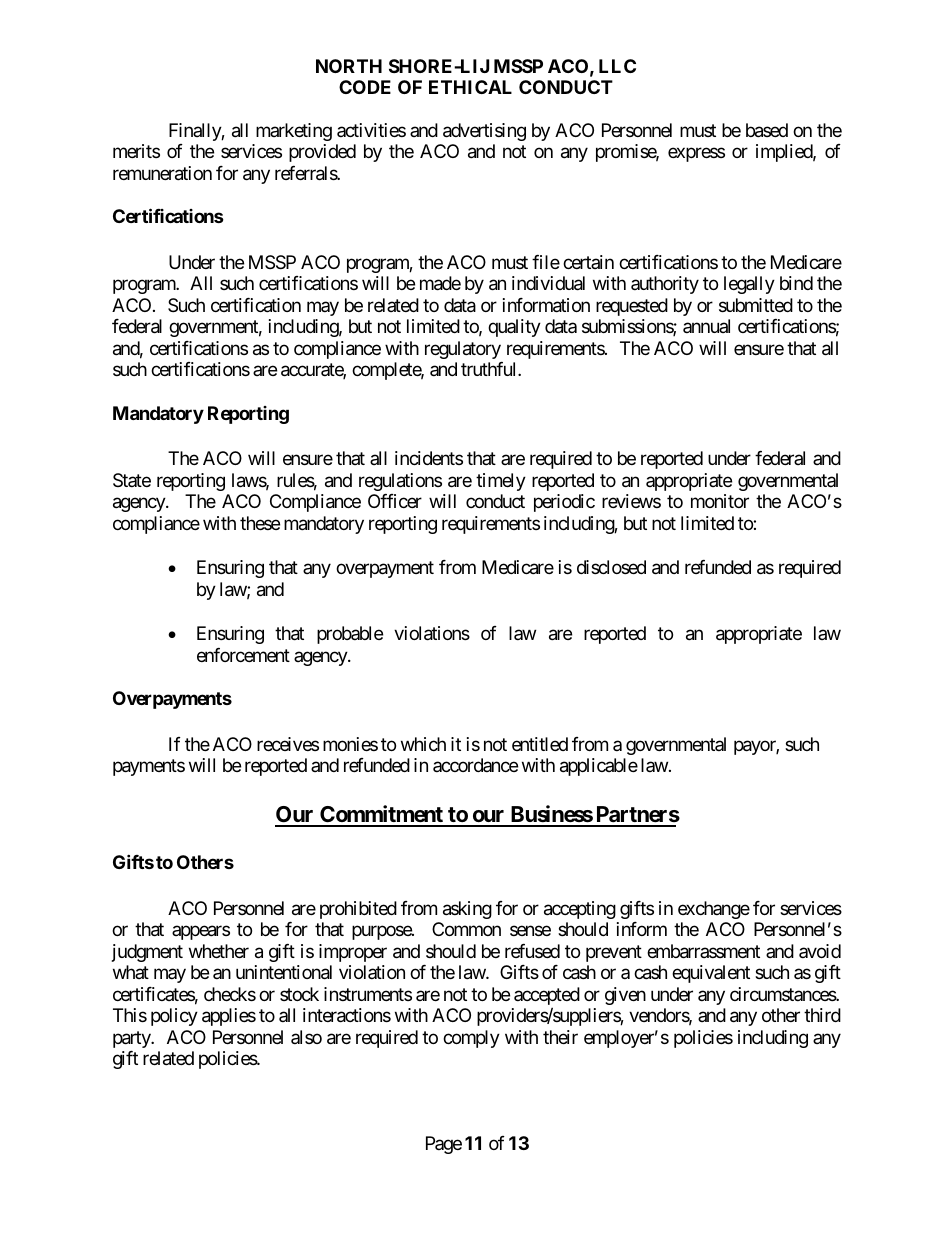 The width and height of the document is (952, 1233). Describe the element at coordinates (294, 132) in the document. I see `marketing` at that location.
